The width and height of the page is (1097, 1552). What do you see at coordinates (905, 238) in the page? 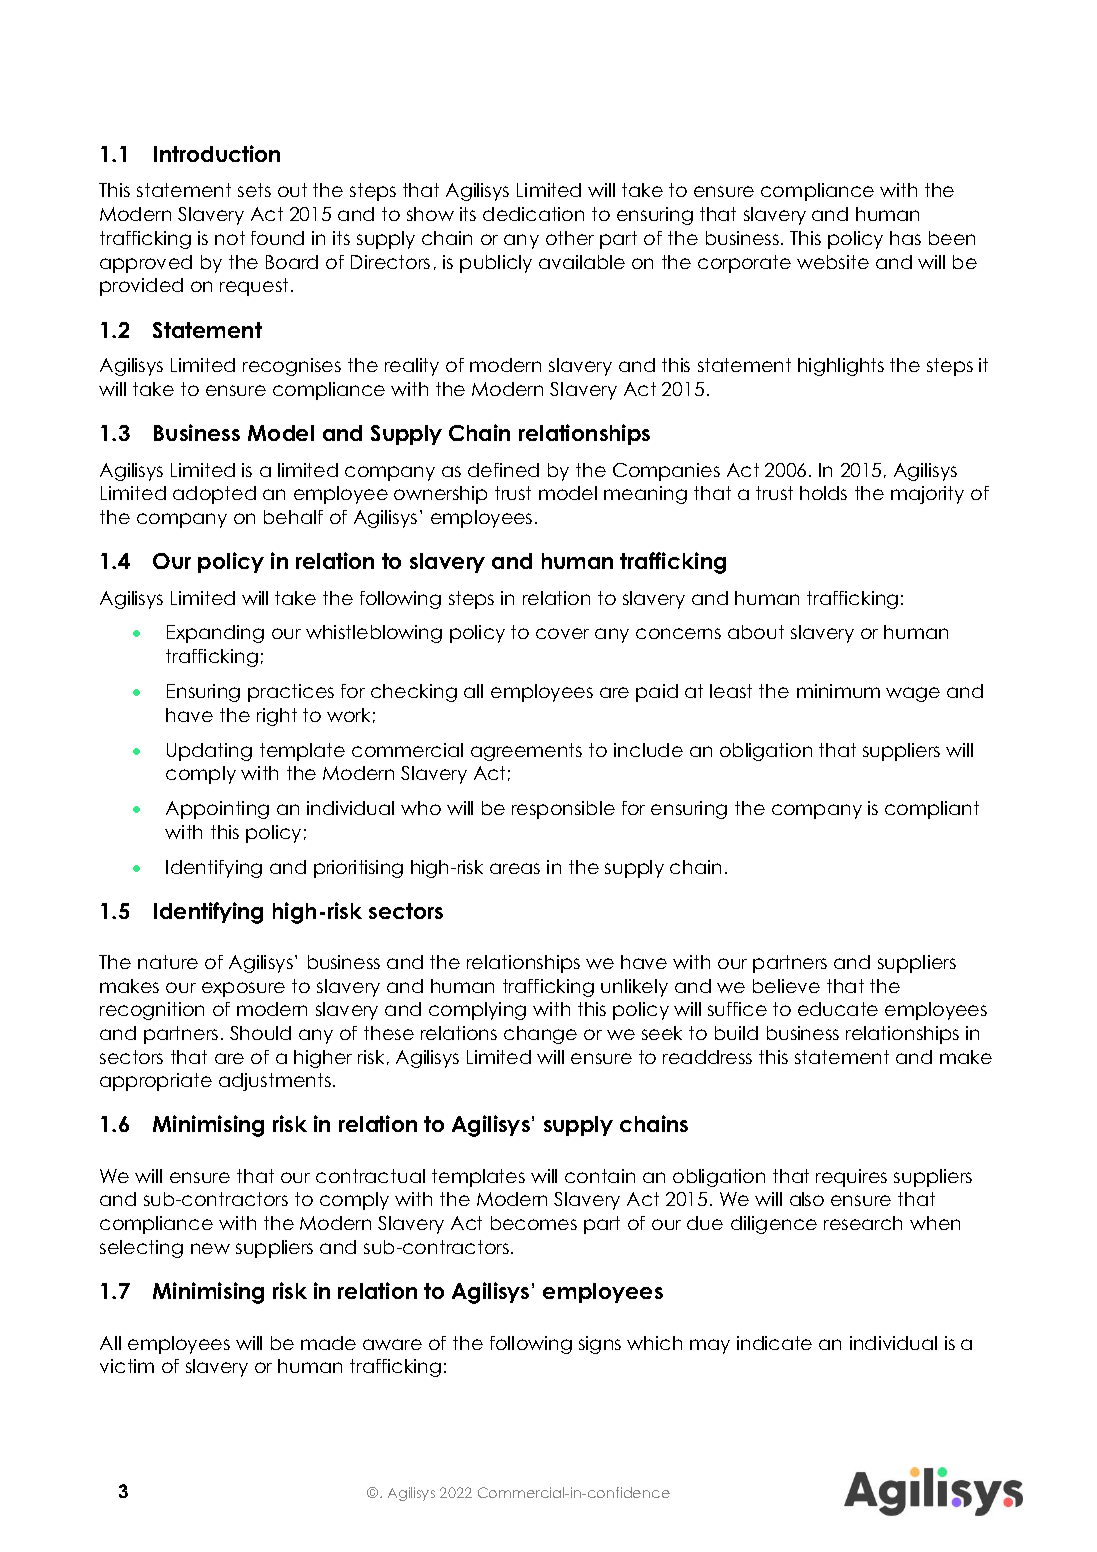
I see `has` at bounding box center [905, 238].
